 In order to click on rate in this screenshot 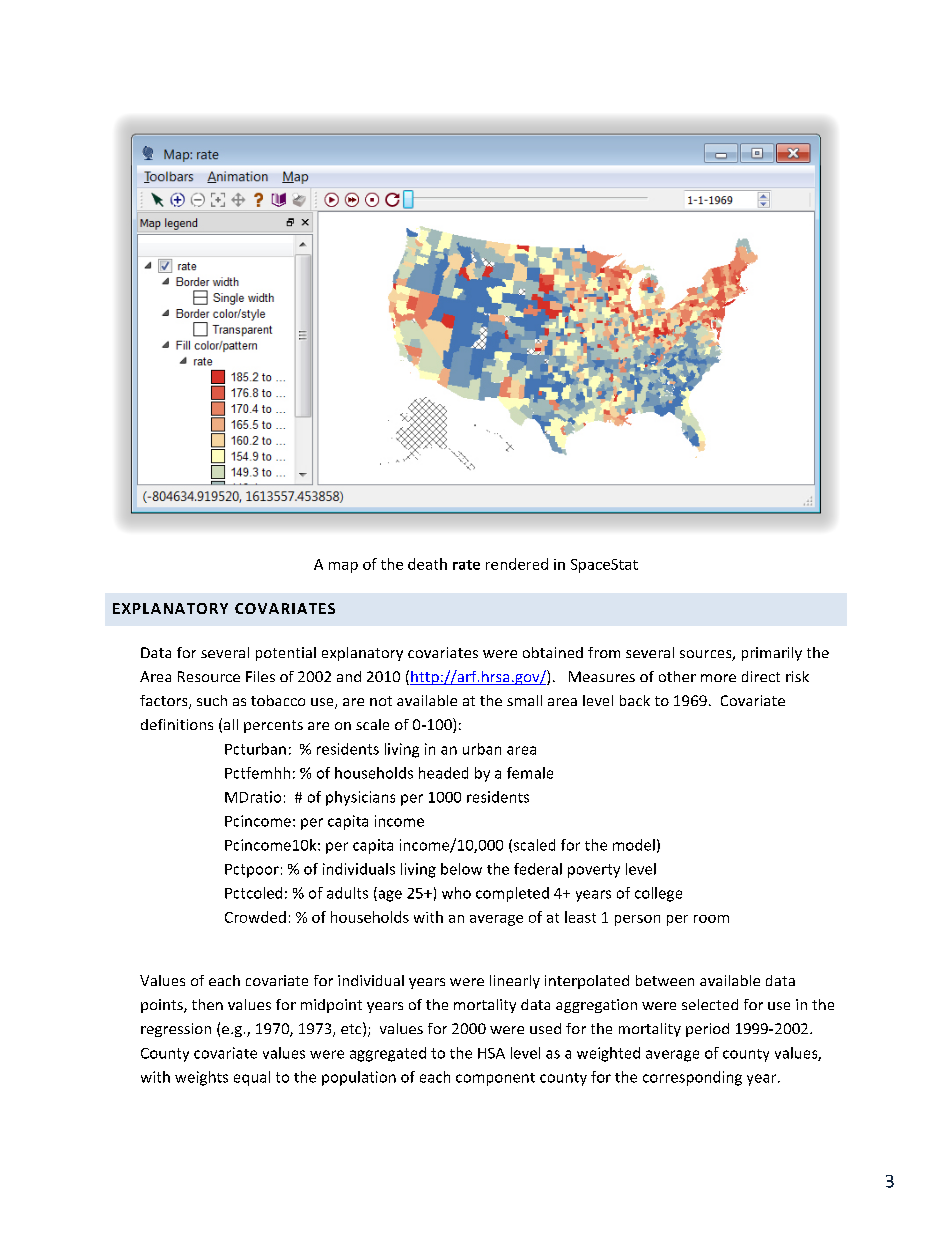, I will do `click(466, 565)`.
